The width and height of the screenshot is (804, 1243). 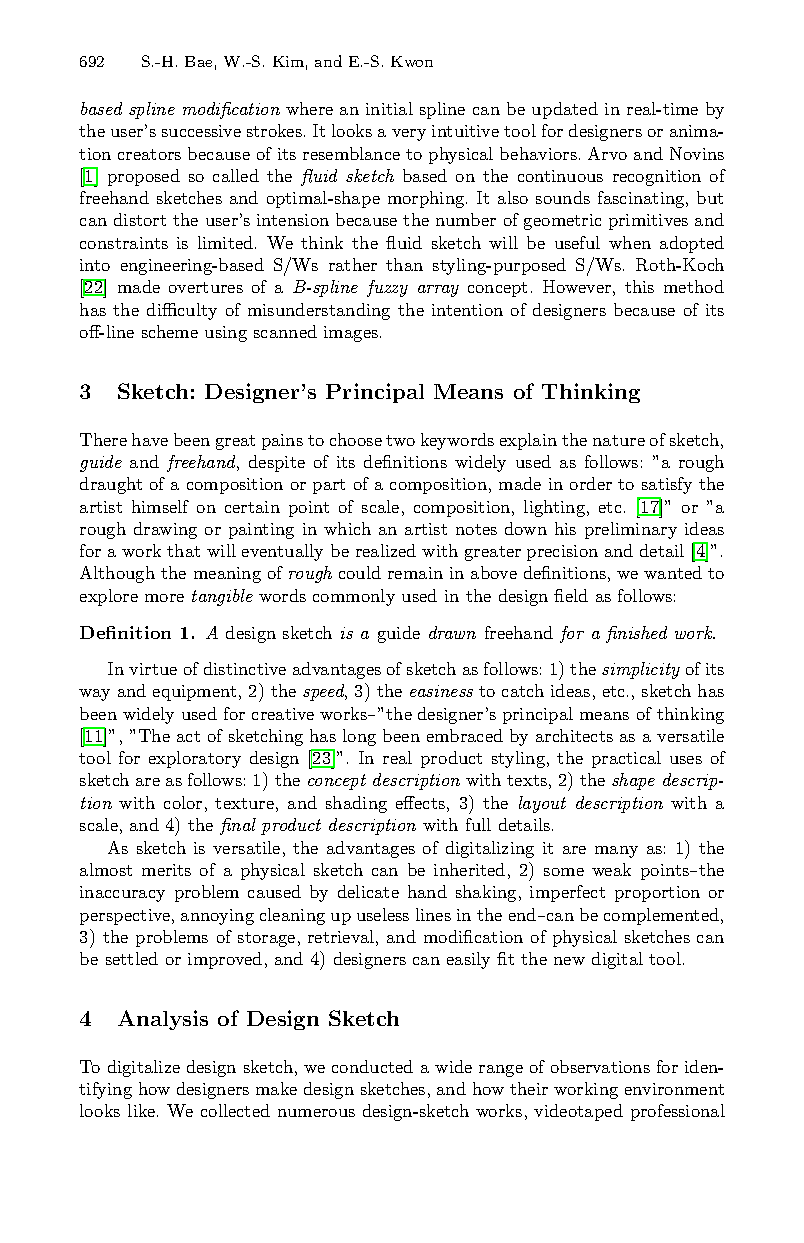 I want to click on Bae, so click(x=198, y=61).
